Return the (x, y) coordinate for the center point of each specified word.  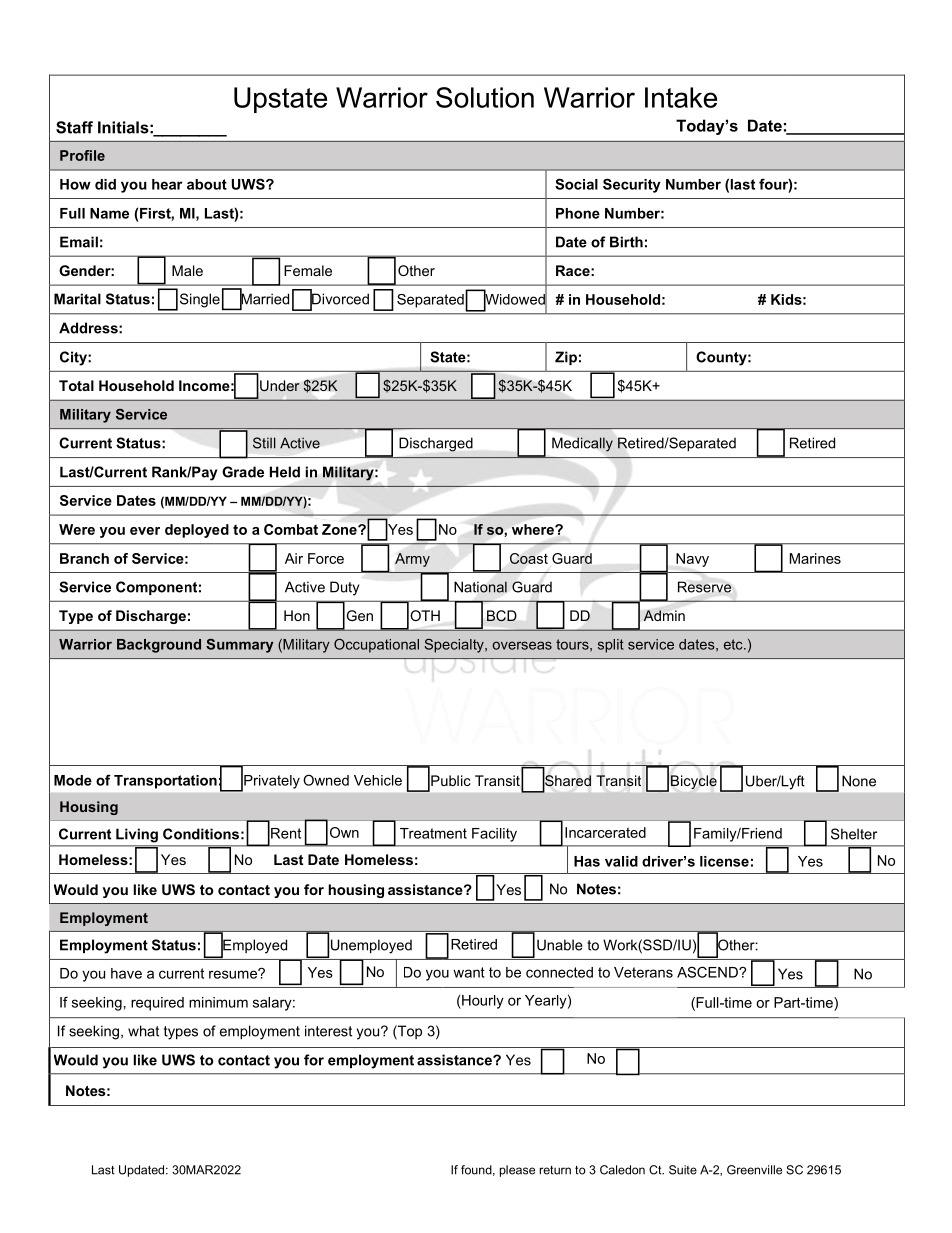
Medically (582, 444)
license (724, 861)
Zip (566, 358)
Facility (494, 835)
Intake (681, 97)
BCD (502, 616)
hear (167, 184)
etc (734, 644)
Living (137, 836)
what (143, 1031)
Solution (485, 97)
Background (159, 646)
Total (76, 385)
